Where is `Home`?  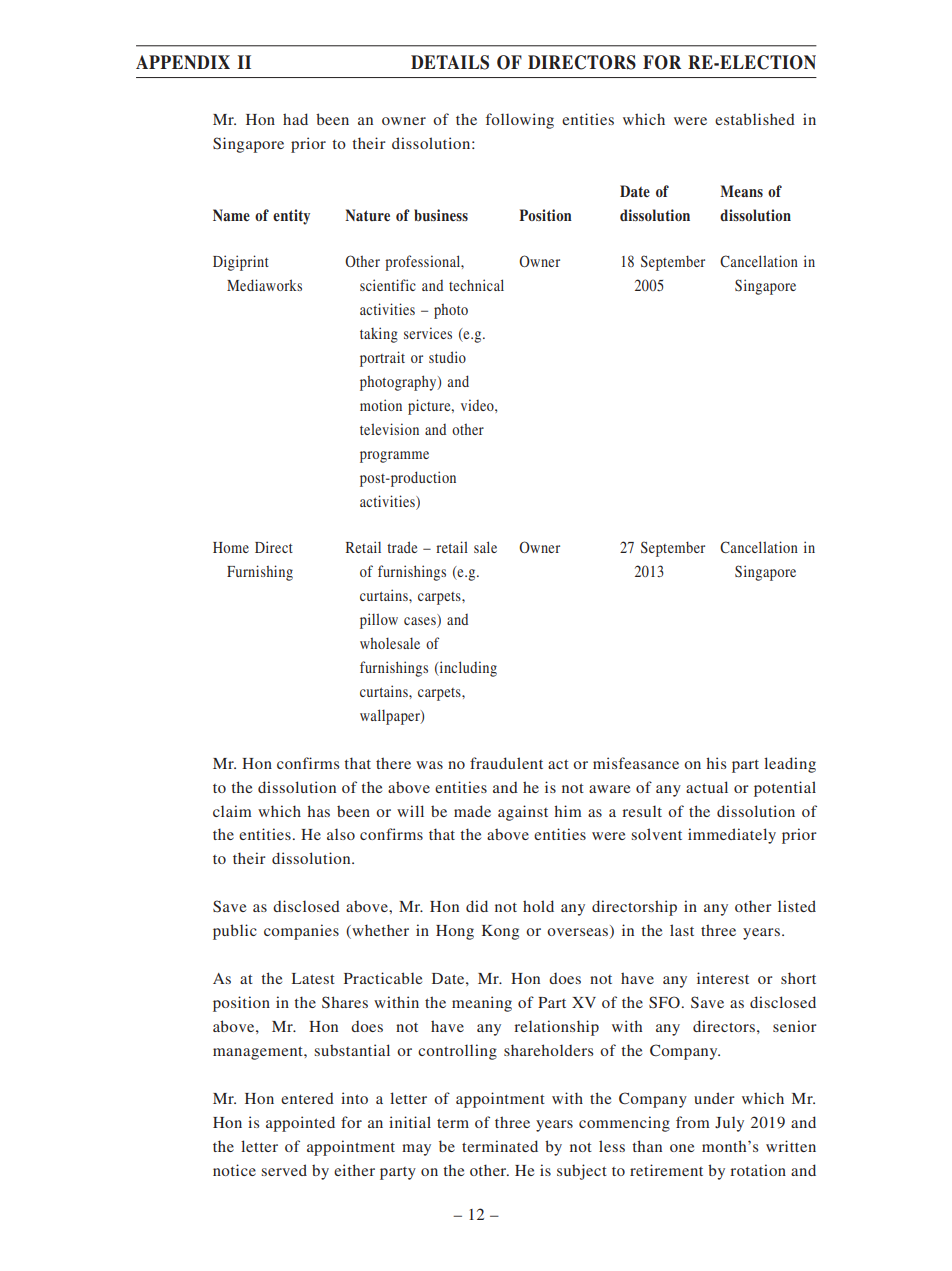
Home is located at coordinates (231, 547).
